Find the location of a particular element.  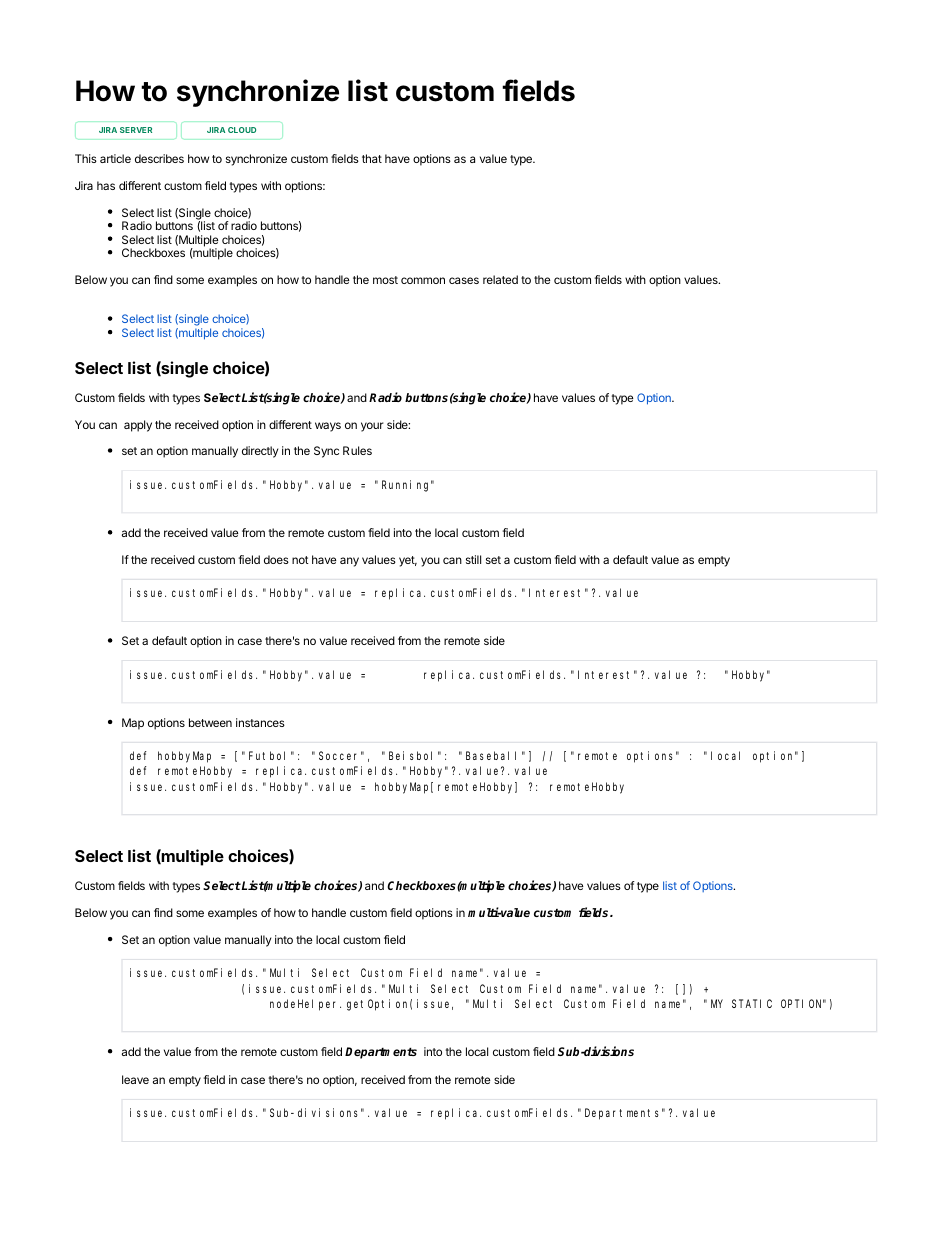

describes is located at coordinates (159, 158).
